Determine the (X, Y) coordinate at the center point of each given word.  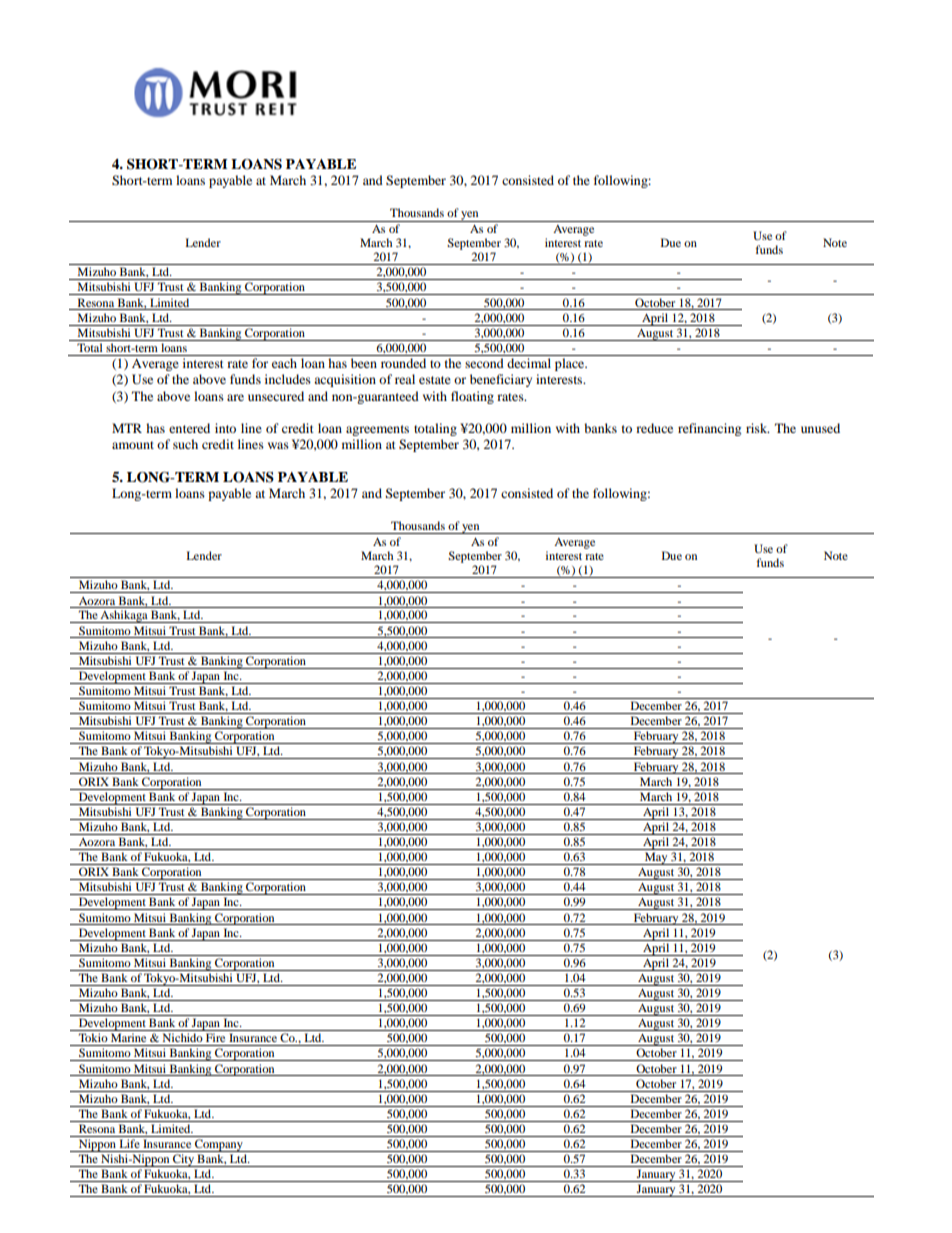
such (185, 444)
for (260, 363)
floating (472, 397)
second (484, 363)
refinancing (709, 429)
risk (758, 428)
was (278, 445)
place (571, 364)
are (235, 397)
